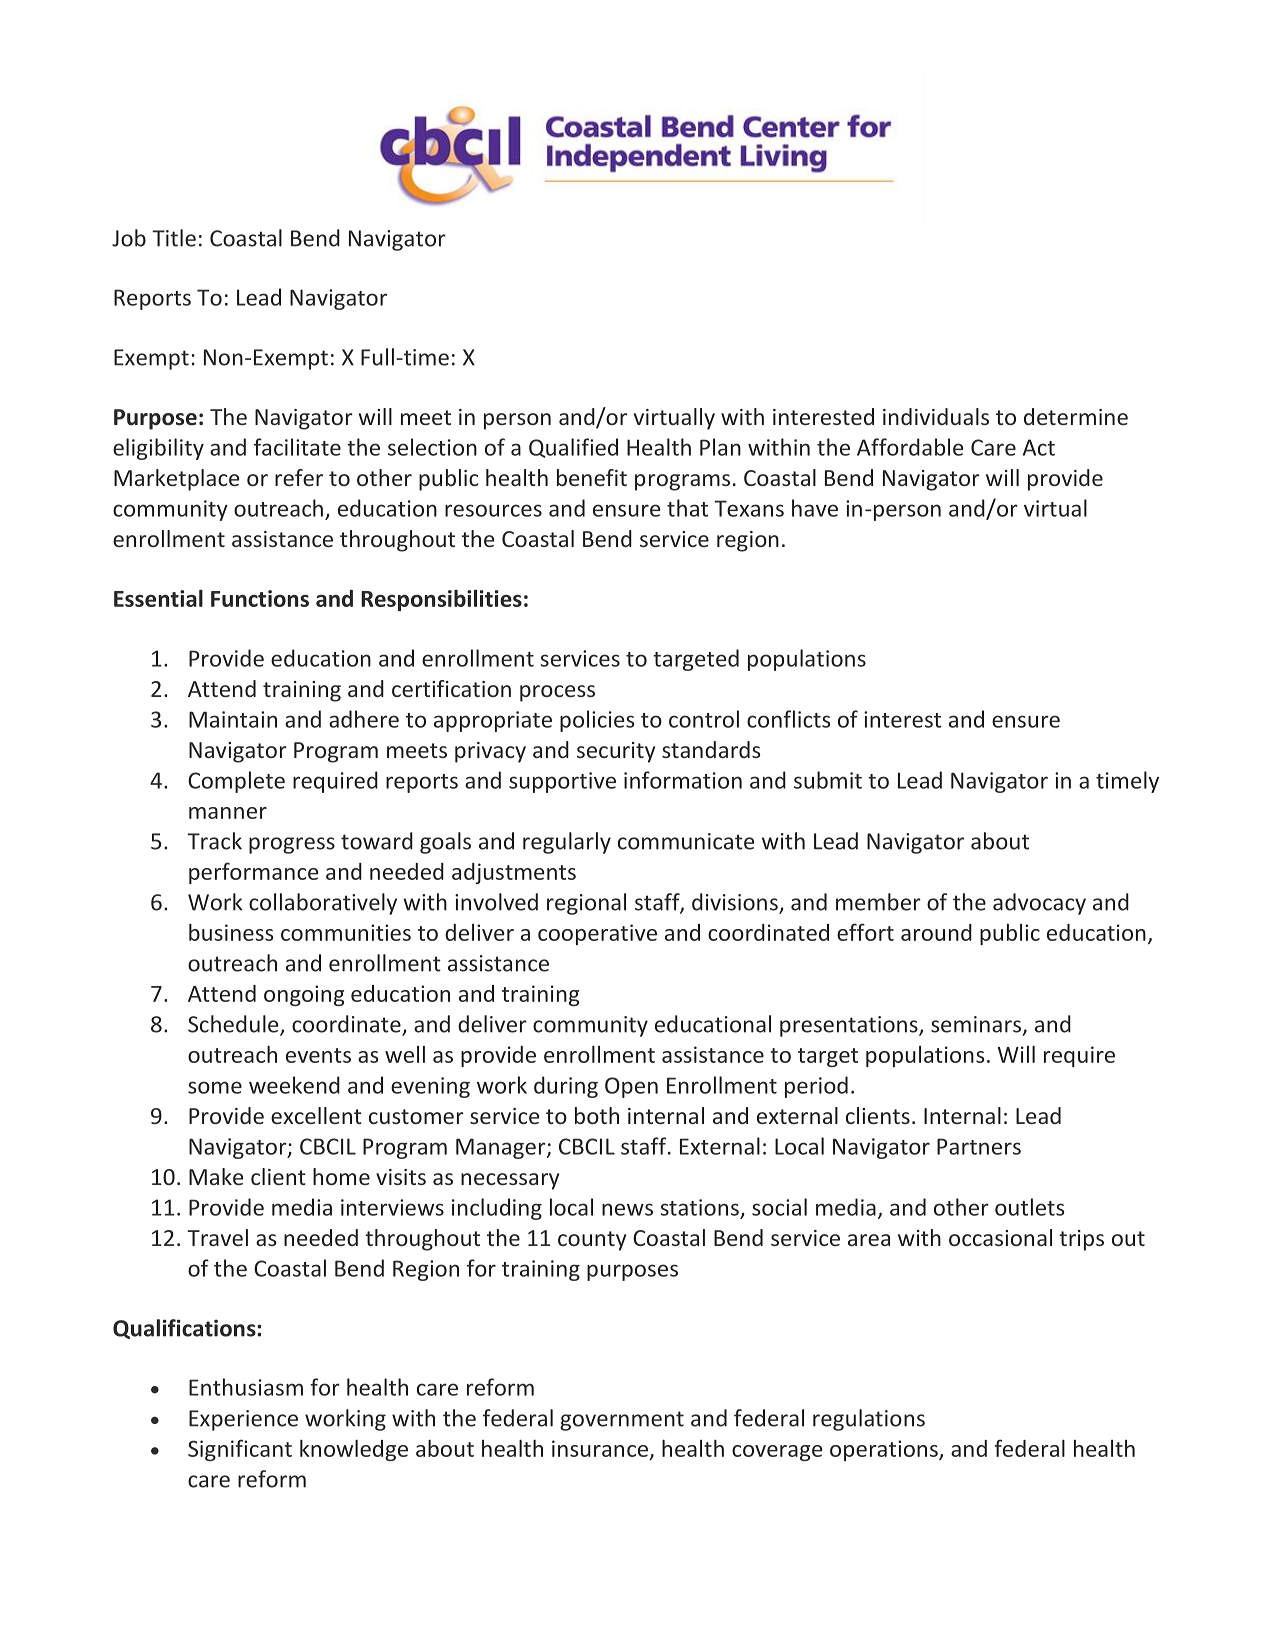 The height and width of the document is (1649, 1274). What do you see at coordinates (631, 1087) in the document?
I see `Open` at bounding box center [631, 1087].
